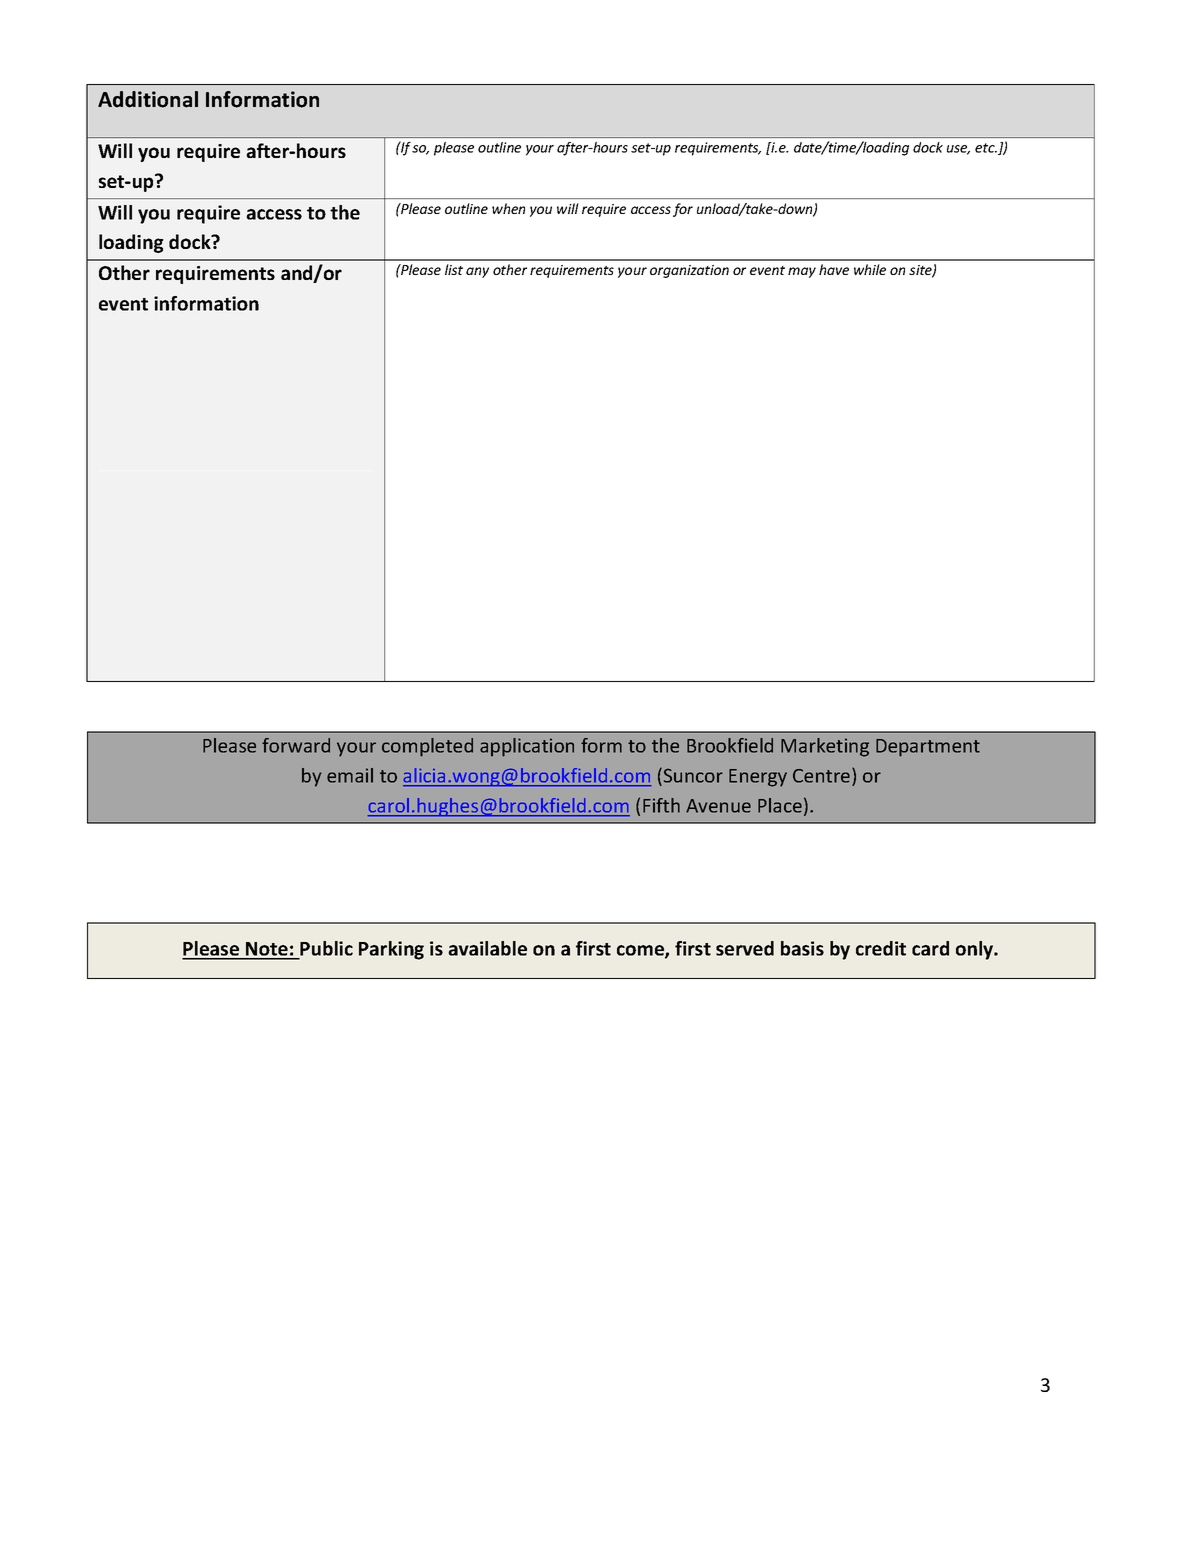 The width and height of the image is (1191, 1541). Describe the element at coordinates (296, 745) in the image. I see `forward` at that location.
